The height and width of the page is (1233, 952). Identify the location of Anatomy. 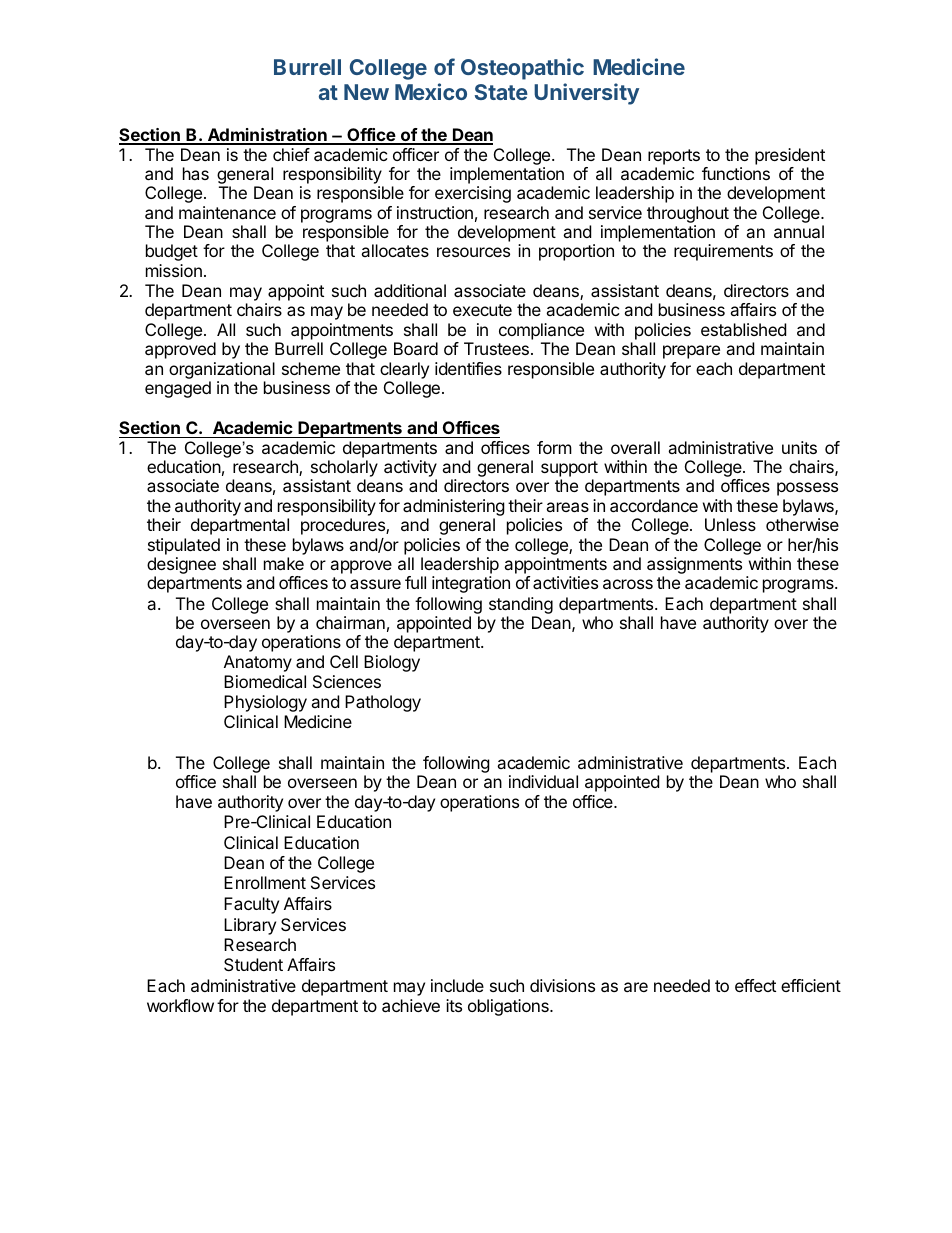
(258, 663).
